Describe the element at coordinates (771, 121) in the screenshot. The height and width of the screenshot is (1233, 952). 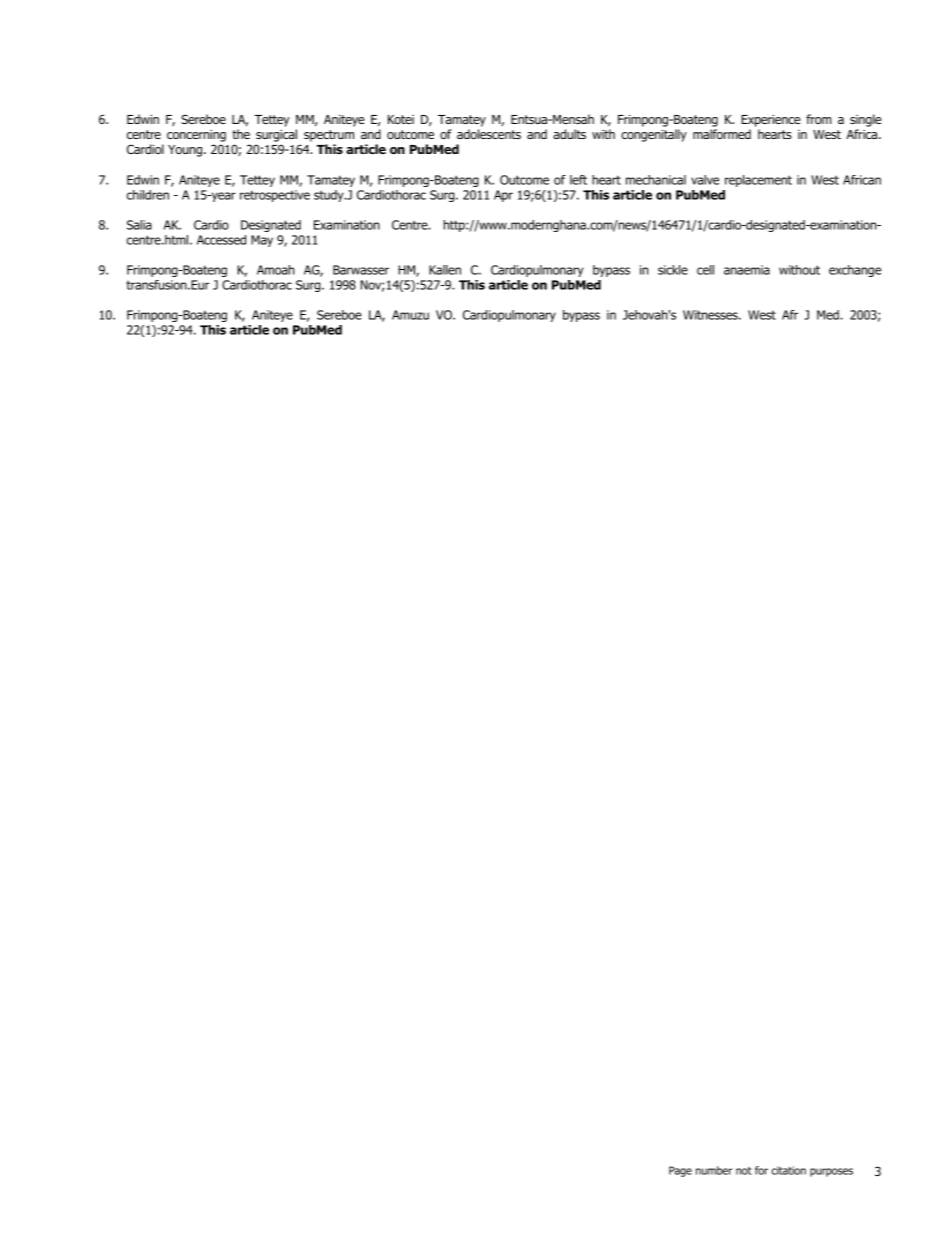
I see `Experience` at that location.
